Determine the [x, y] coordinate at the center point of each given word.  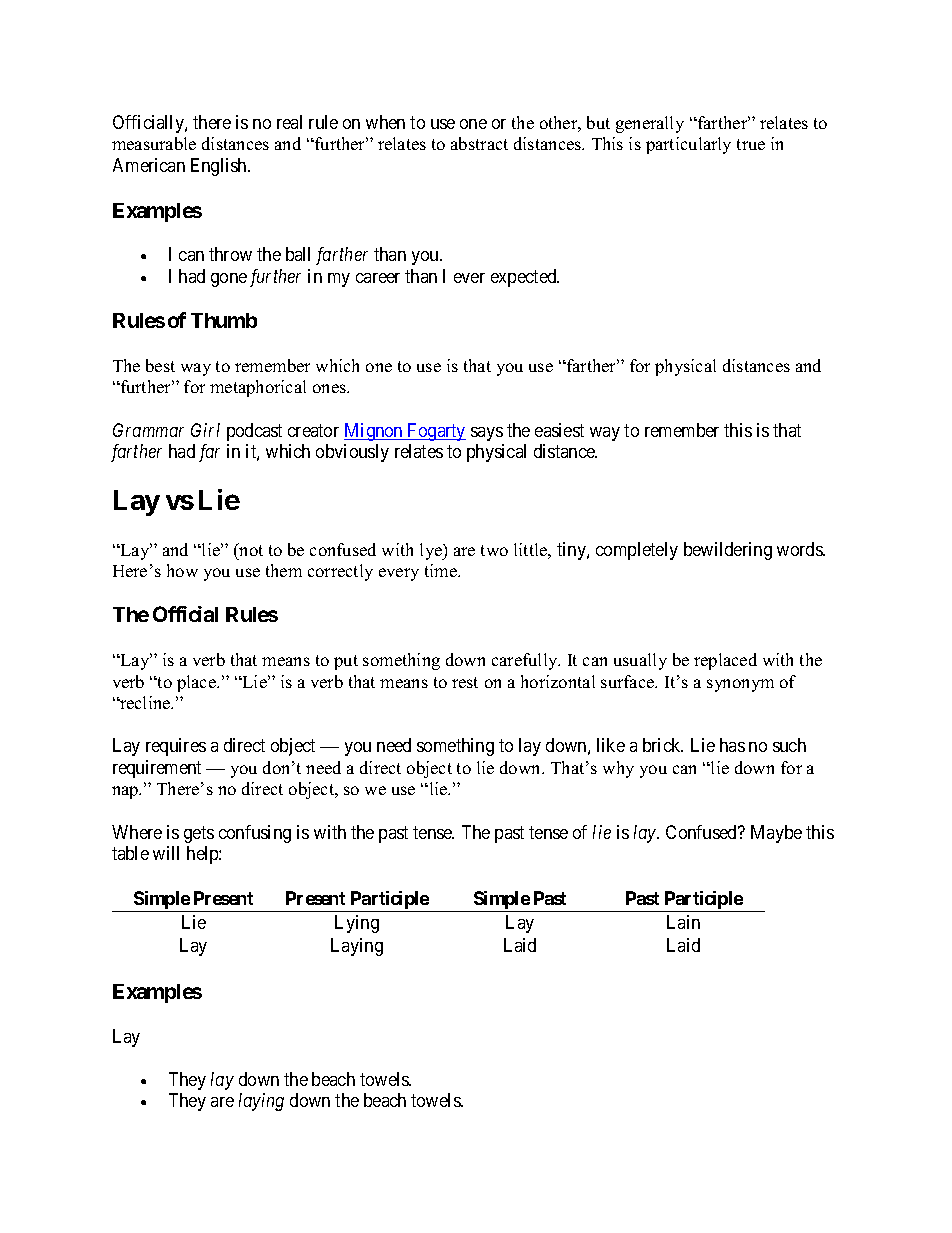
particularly [688, 145]
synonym [740, 685]
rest [465, 682]
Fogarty [436, 432]
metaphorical [258, 388]
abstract [479, 143]
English [220, 167]
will [166, 853]
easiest [559, 430]
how [182, 570]
